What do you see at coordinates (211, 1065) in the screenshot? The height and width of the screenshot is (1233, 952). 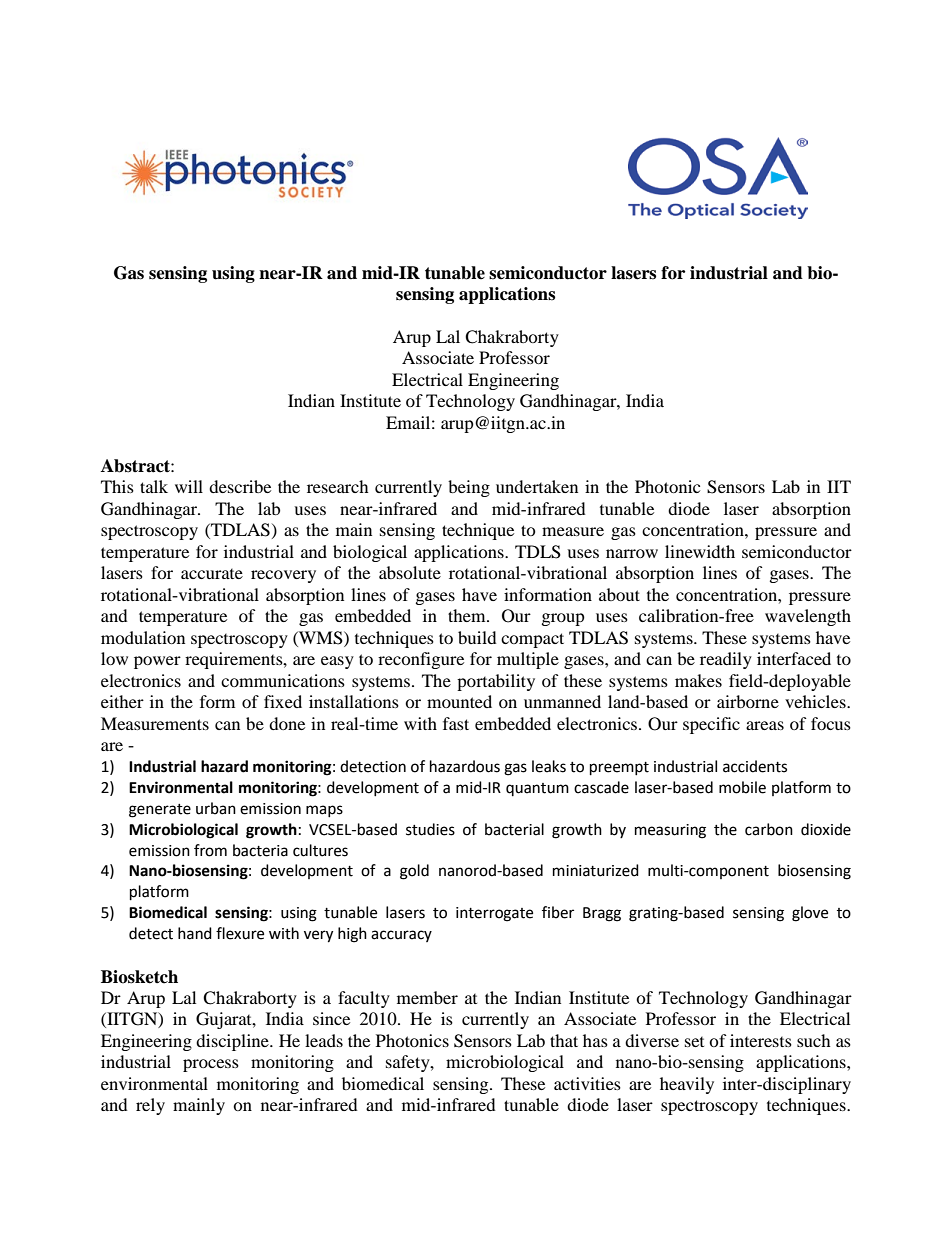 I see `process` at bounding box center [211, 1065].
